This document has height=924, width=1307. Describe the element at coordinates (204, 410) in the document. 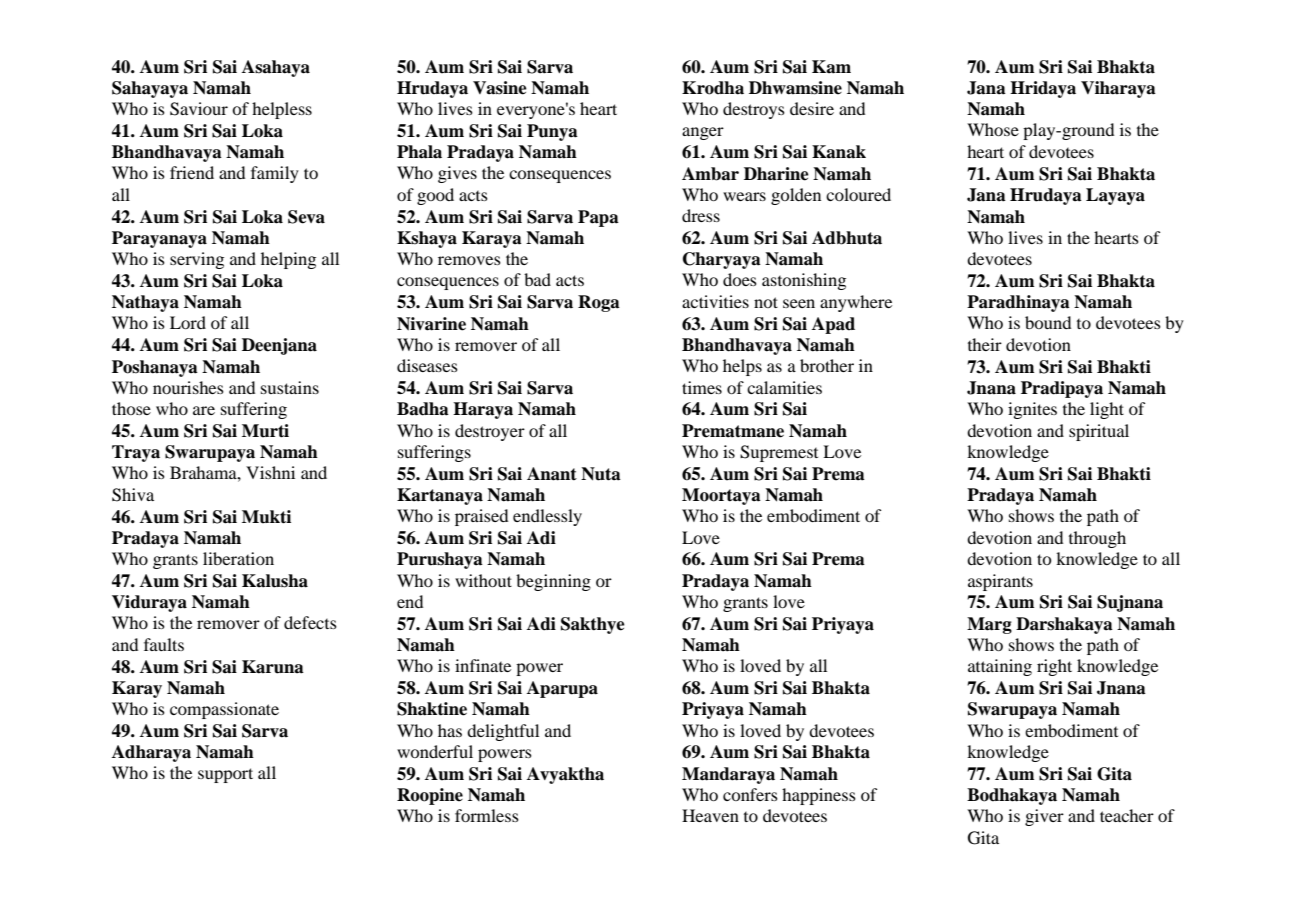

I see `are` at that location.
